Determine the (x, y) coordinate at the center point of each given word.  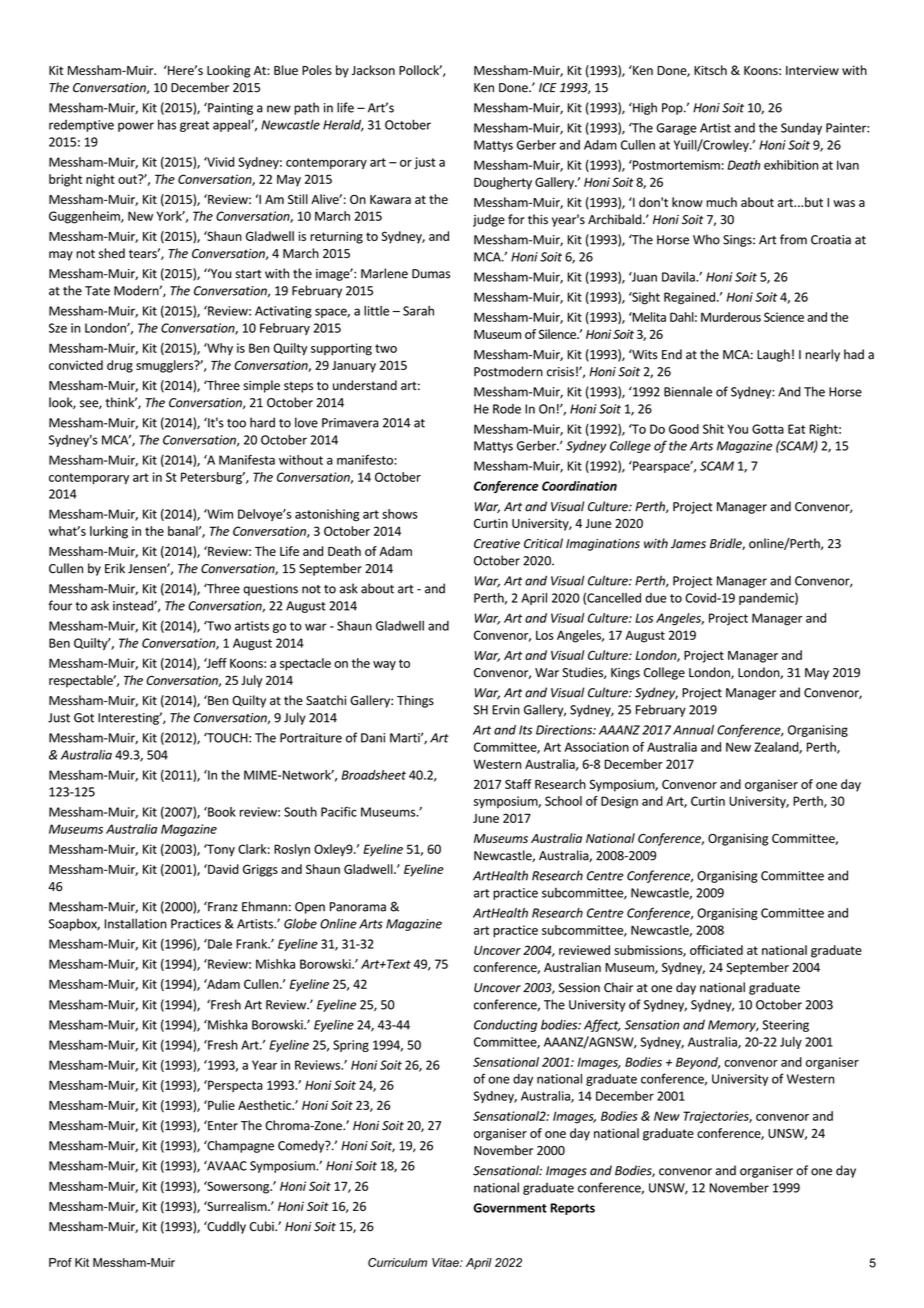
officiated (716, 950)
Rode (507, 409)
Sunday (801, 128)
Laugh (773, 355)
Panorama (358, 907)
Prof (60, 1262)
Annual (693, 730)
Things (415, 701)
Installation (136, 923)
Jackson (373, 70)
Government (510, 1208)
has (167, 124)
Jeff (215, 663)
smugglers (166, 366)
